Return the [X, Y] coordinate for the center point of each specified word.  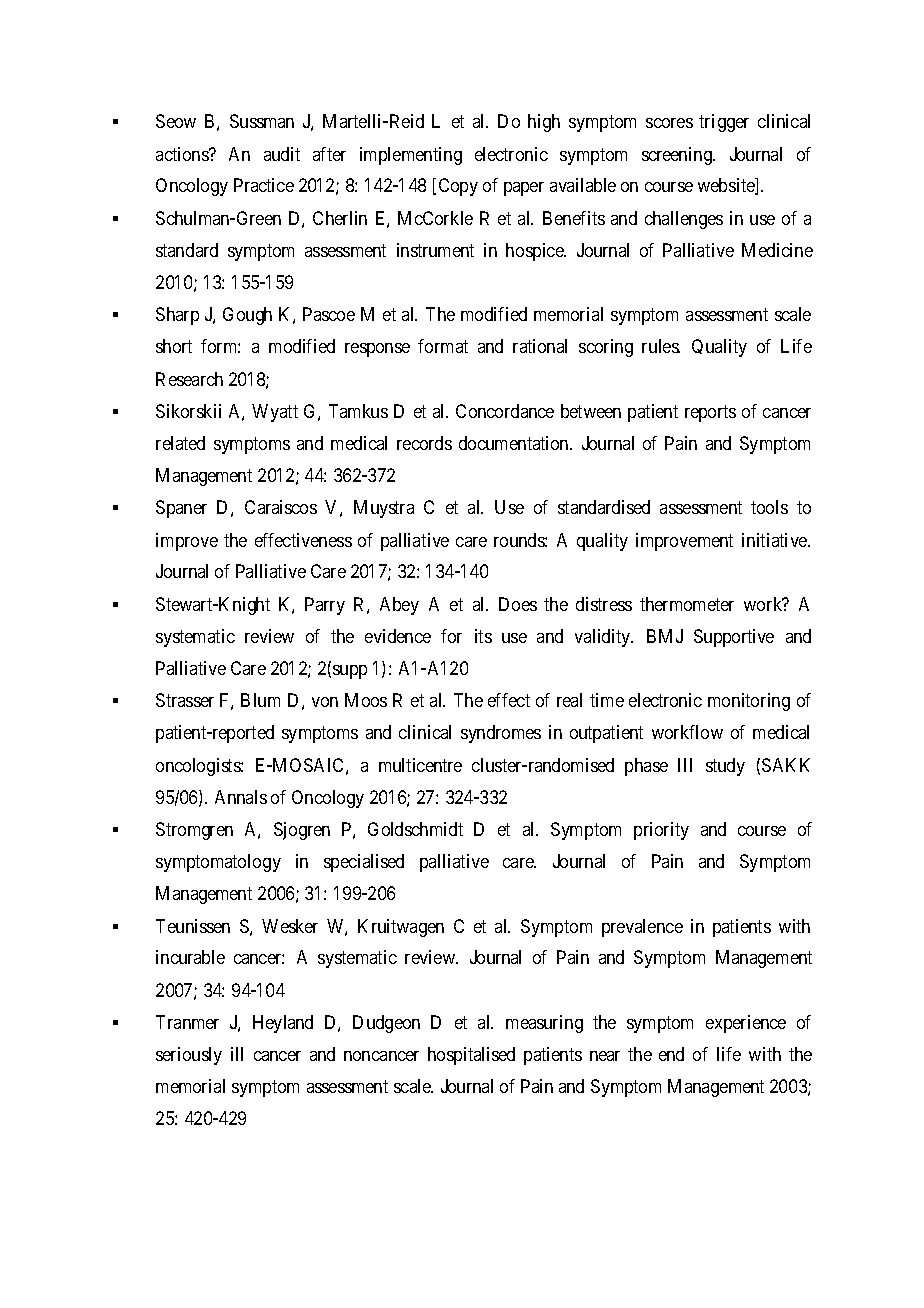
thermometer [687, 604]
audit [282, 154]
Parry [325, 606]
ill [237, 1054]
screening [678, 156]
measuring [544, 1024]
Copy [458, 187]
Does [518, 604]
